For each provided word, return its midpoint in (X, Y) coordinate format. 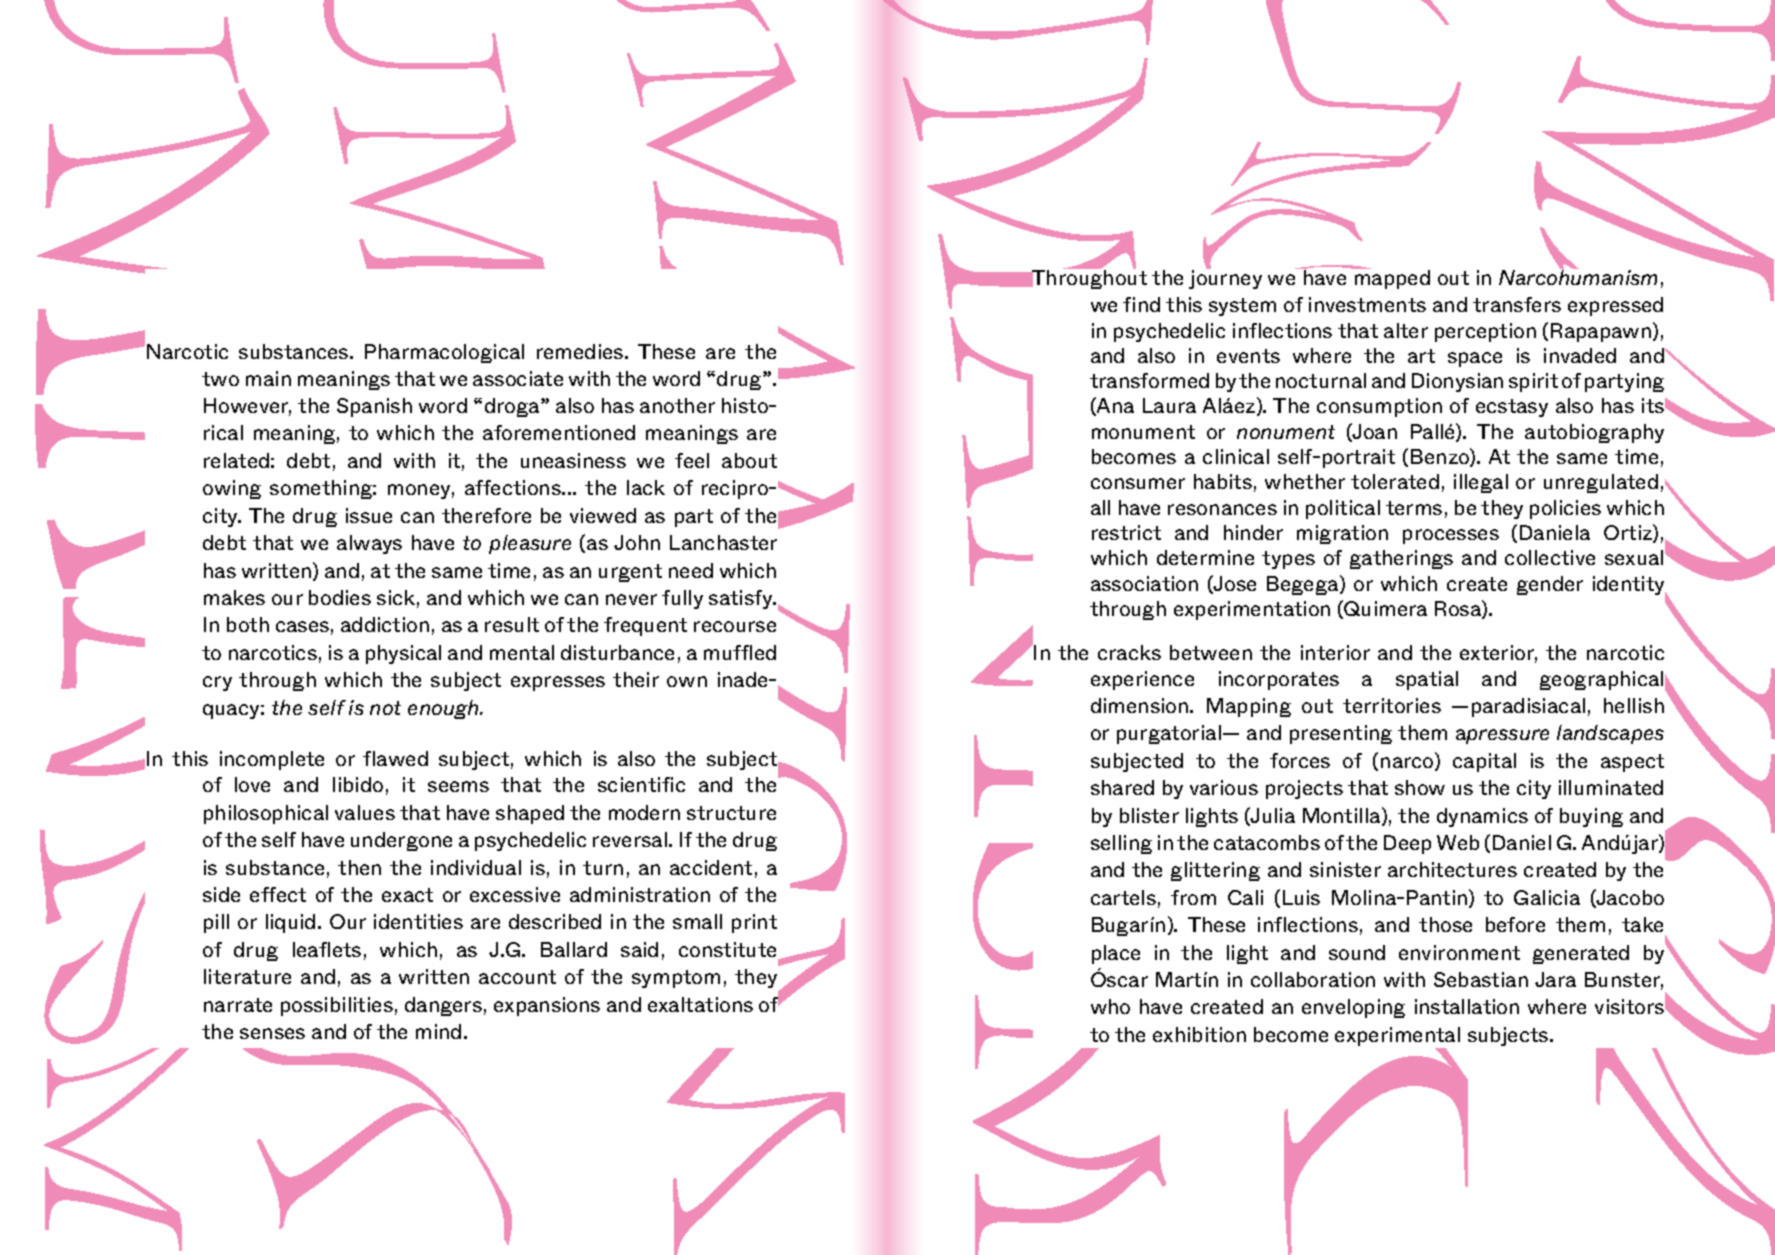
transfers (1517, 304)
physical (403, 654)
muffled (740, 652)
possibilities (337, 1006)
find (1141, 304)
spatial (1427, 680)
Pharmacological (444, 353)
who (1110, 1006)
